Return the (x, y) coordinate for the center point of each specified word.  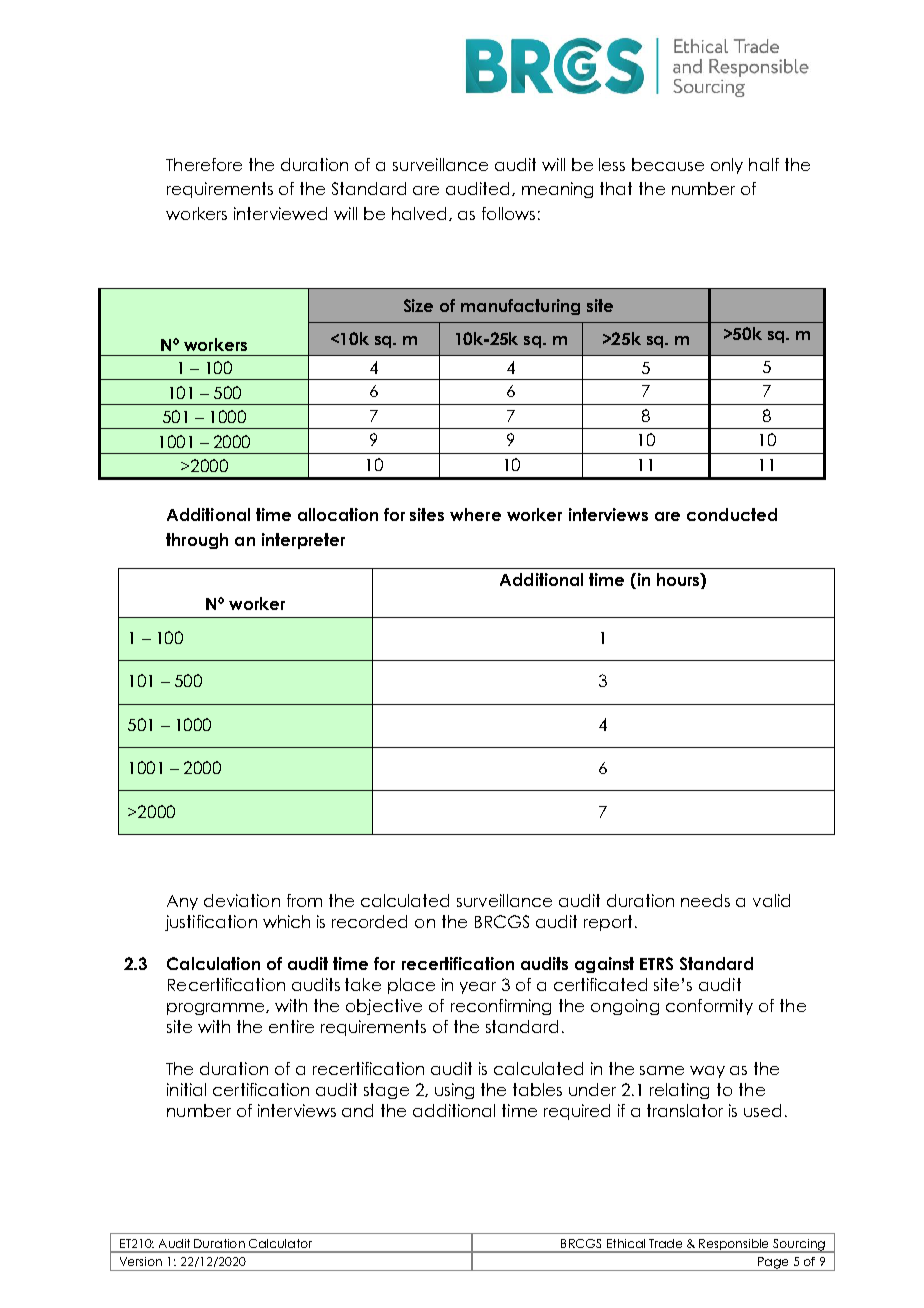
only (727, 166)
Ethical (626, 1243)
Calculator (280, 1243)
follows (508, 213)
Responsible (735, 1245)
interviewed (280, 213)
